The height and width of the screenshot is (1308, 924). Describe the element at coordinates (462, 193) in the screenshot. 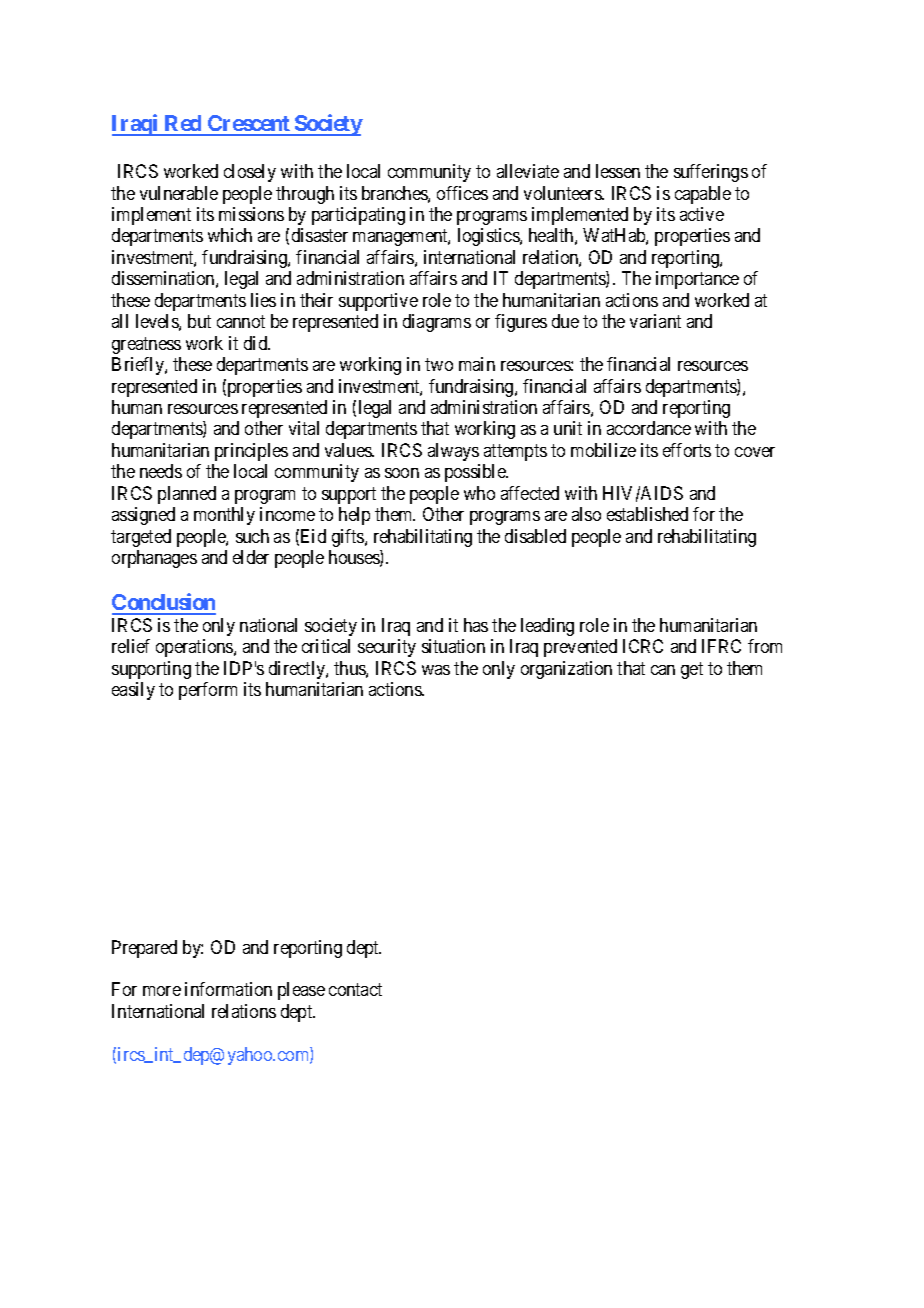

I see `offices` at that location.
